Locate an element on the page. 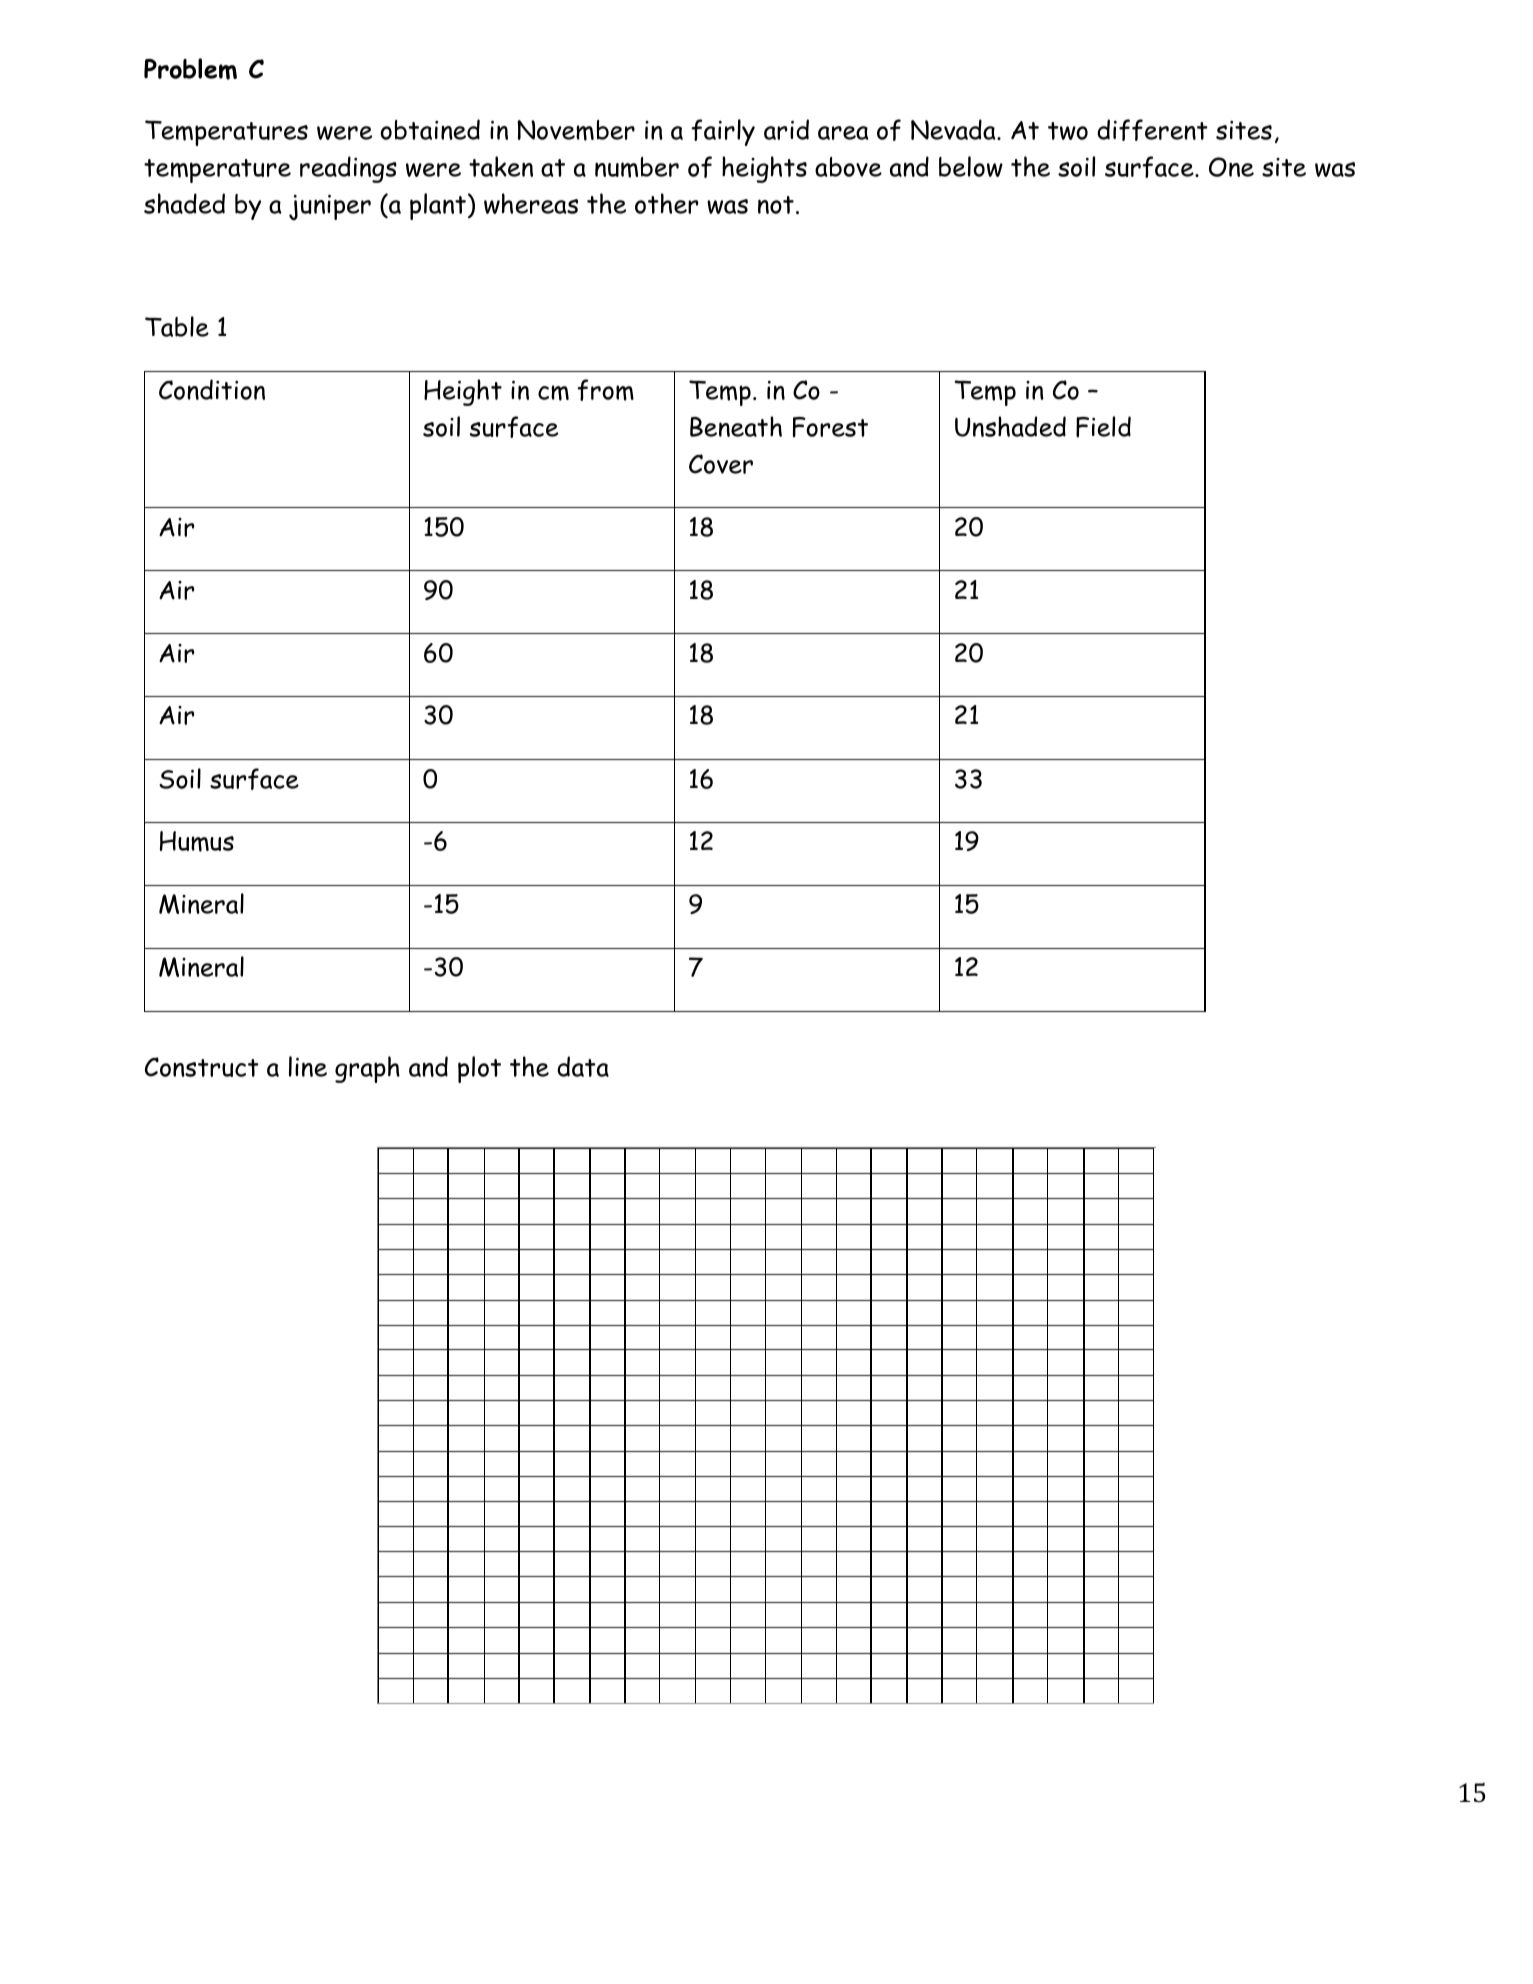 The image size is (1533, 1984). line is located at coordinates (308, 1066).
